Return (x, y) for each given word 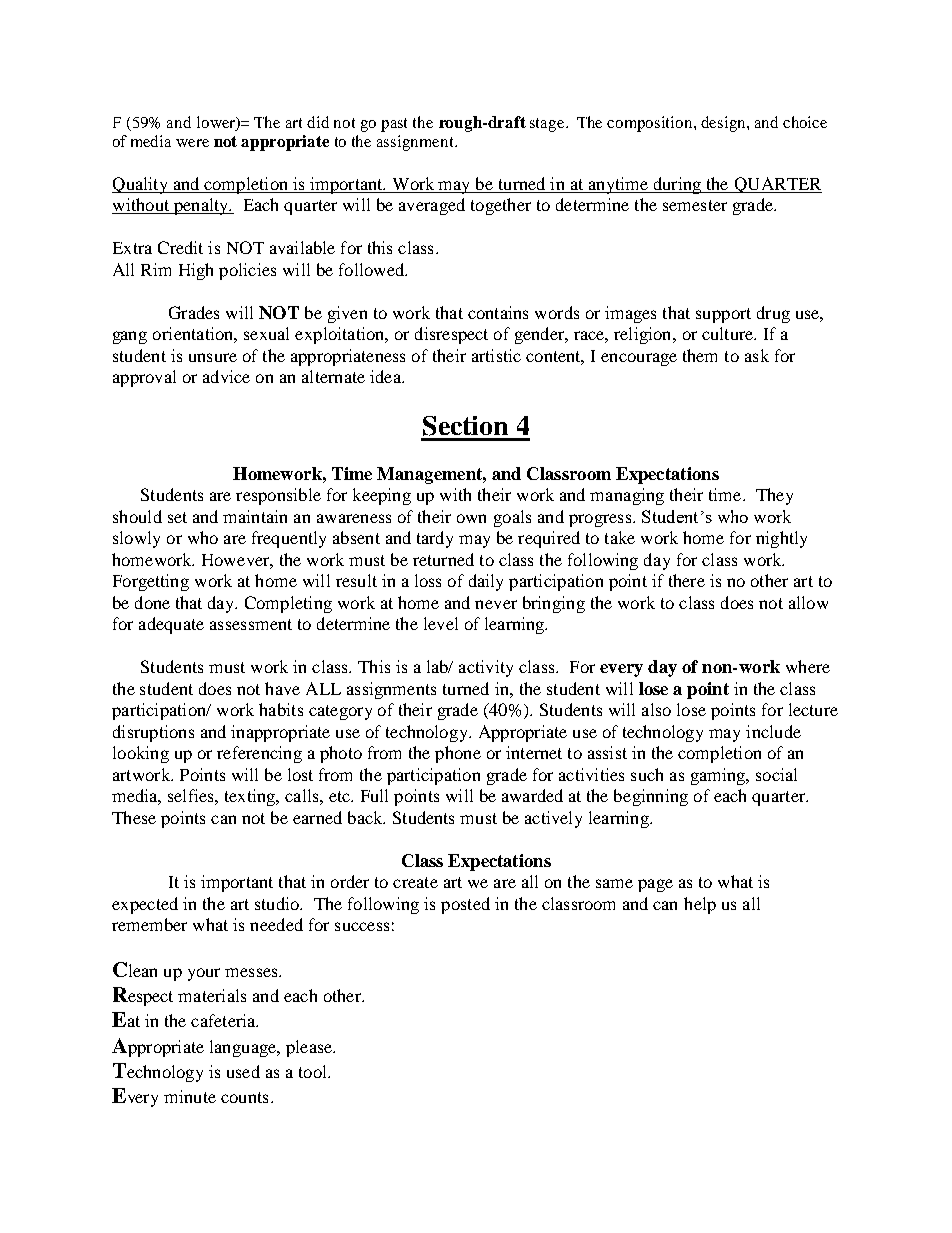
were (192, 143)
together (501, 206)
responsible (278, 496)
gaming (719, 776)
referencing (259, 754)
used (243, 1071)
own (471, 518)
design (724, 124)
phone (458, 754)
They (774, 496)
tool (314, 1071)
